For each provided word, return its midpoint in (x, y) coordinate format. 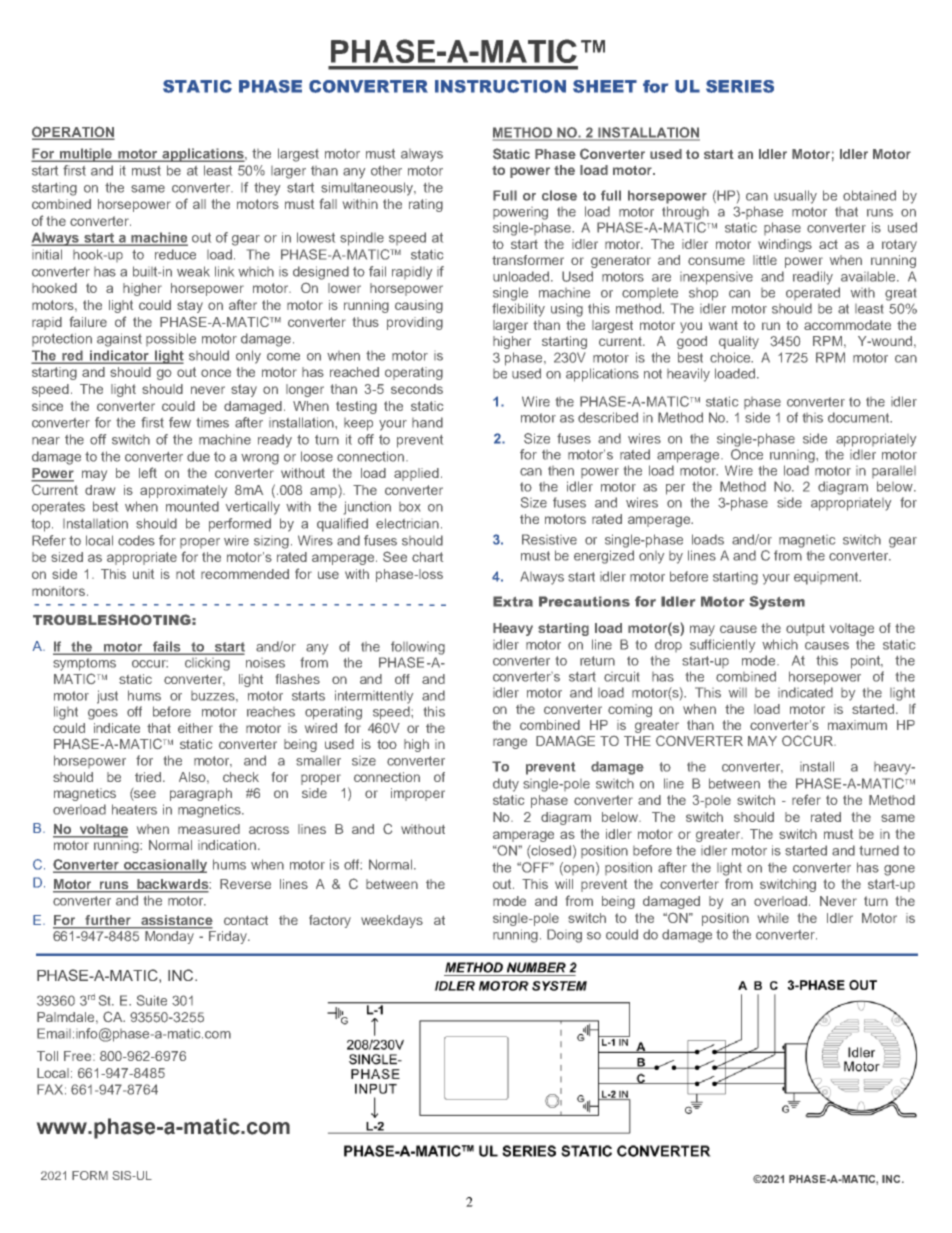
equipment (827, 578)
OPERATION (73, 132)
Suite (152, 1000)
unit (143, 574)
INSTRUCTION (500, 86)
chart (427, 557)
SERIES (740, 86)
